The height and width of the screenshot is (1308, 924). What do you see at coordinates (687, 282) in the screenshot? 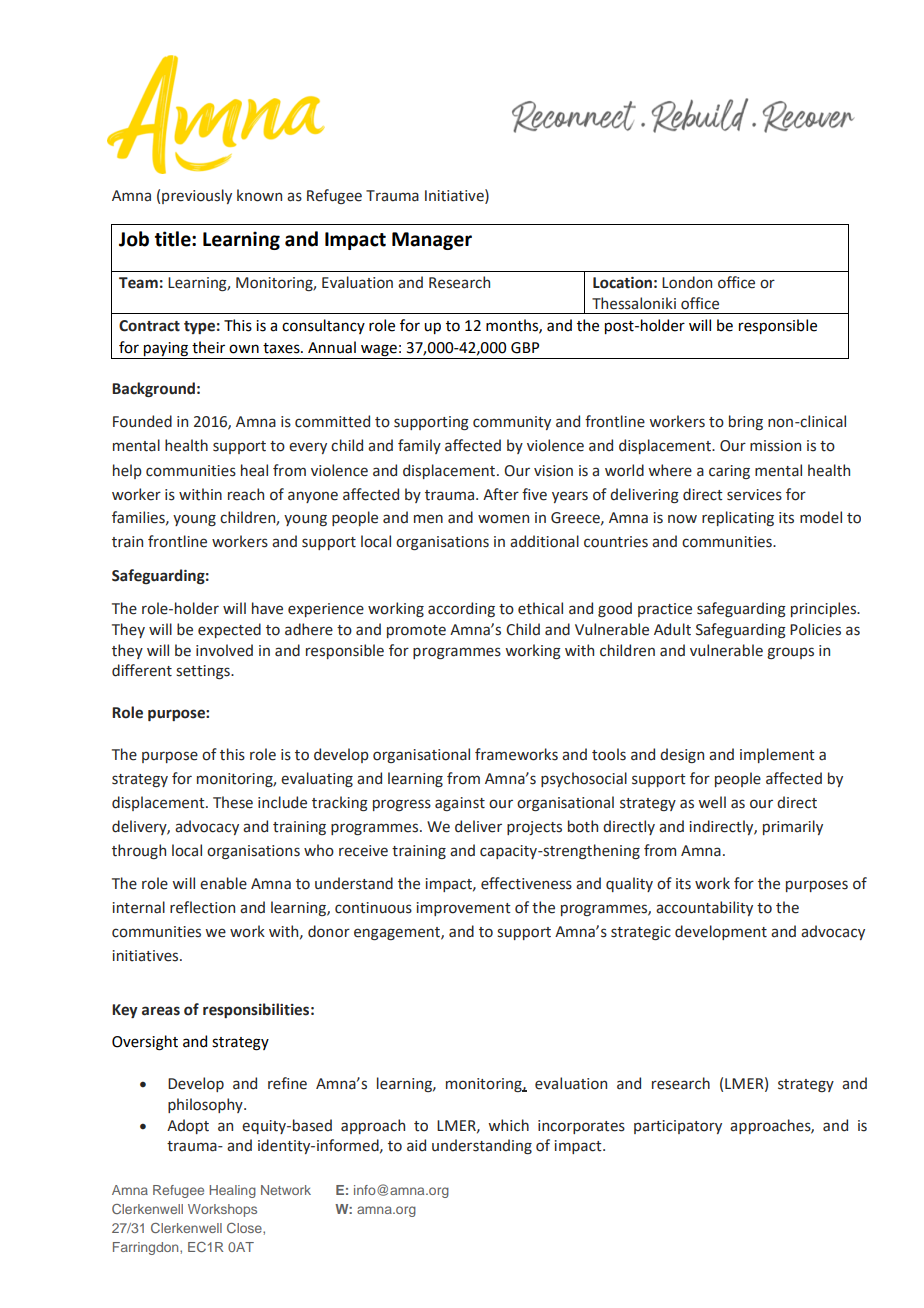
I see `London` at bounding box center [687, 282].
